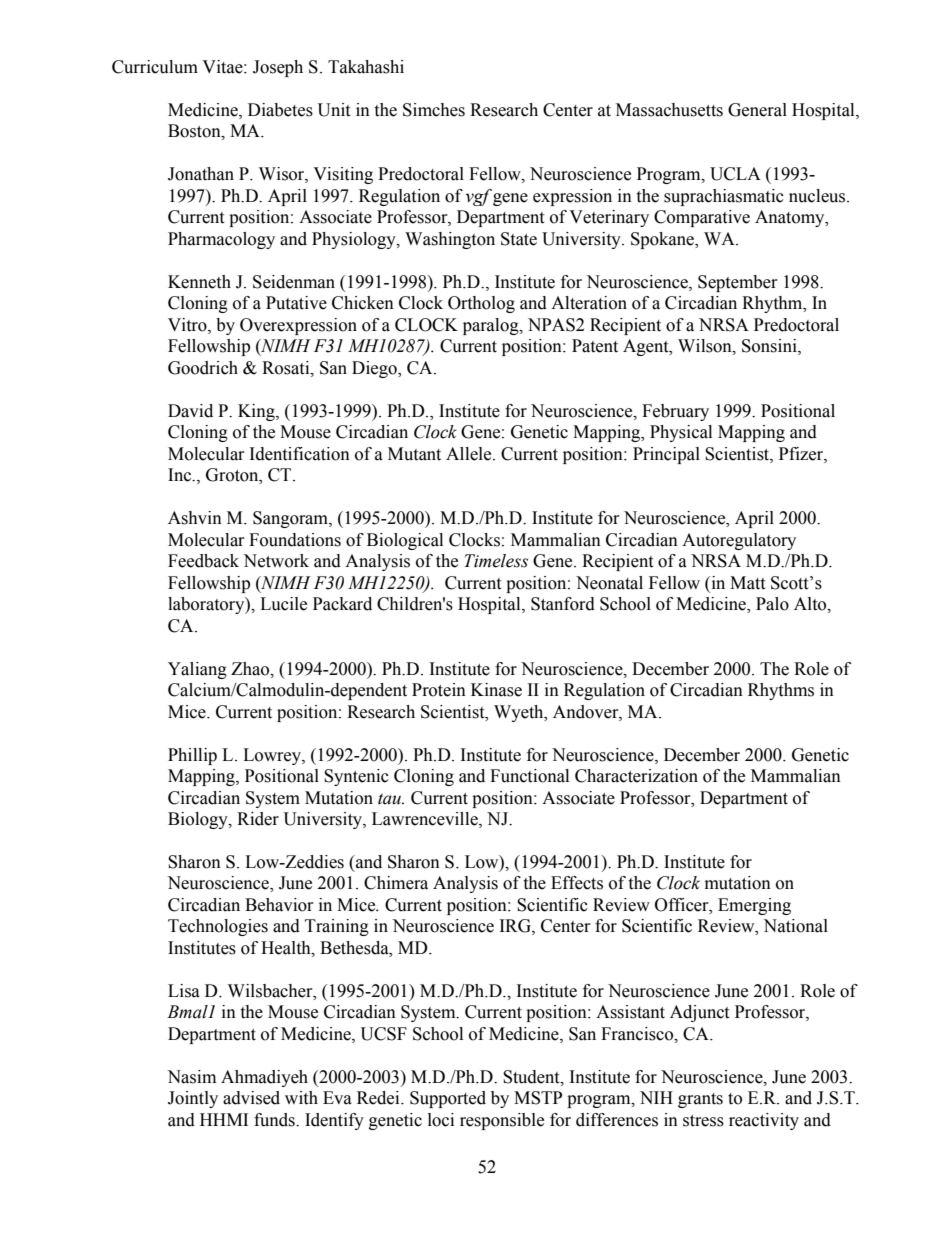 The image size is (952, 1233). Describe the element at coordinates (669, 110) in the screenshot. I see `Massachusetts` at that location.
